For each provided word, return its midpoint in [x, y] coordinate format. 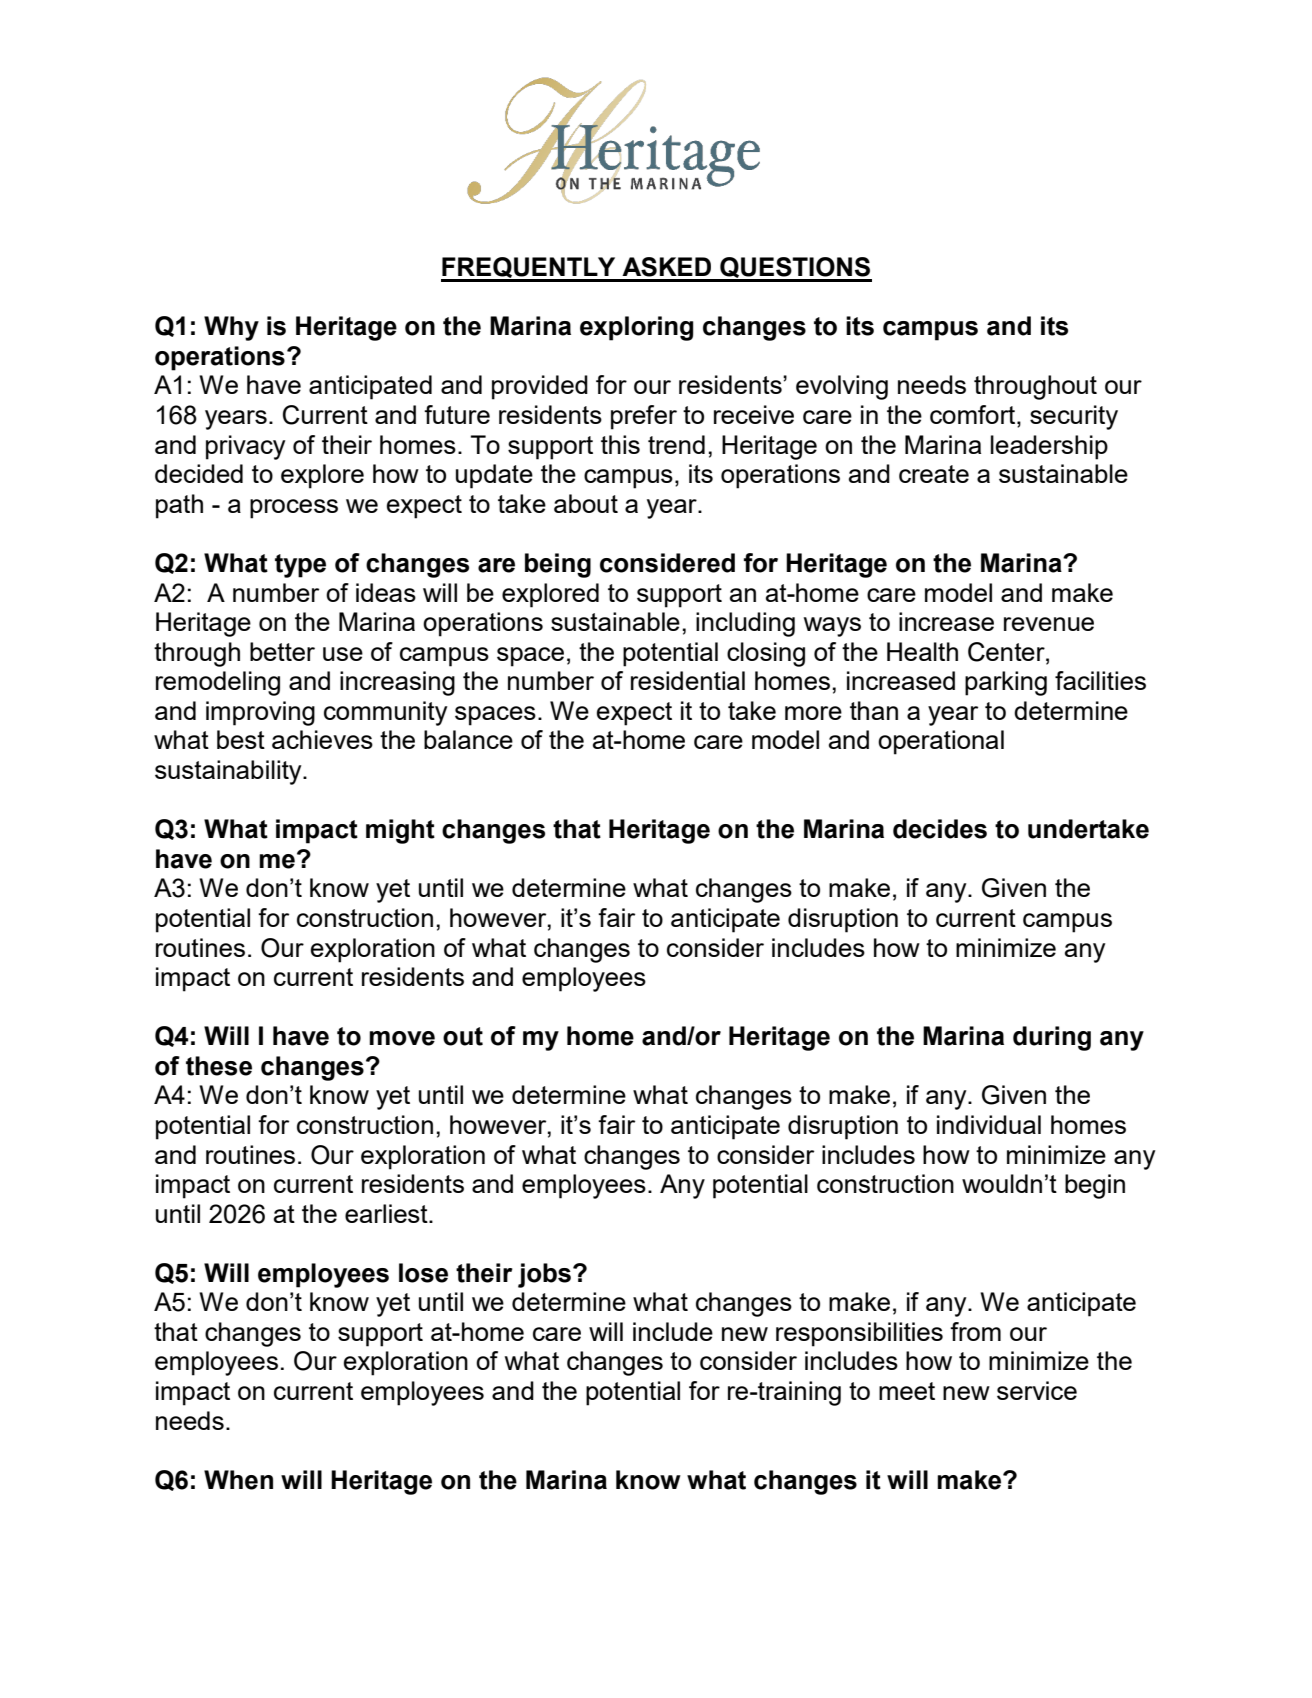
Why [231, 328]
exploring [636, 328]
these [219, 1066]
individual [989, 1124]
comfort [974, 416]
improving [260, 713]
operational [941, 742]
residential [688, 680]
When [238, 1480]
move [402, 1038]
